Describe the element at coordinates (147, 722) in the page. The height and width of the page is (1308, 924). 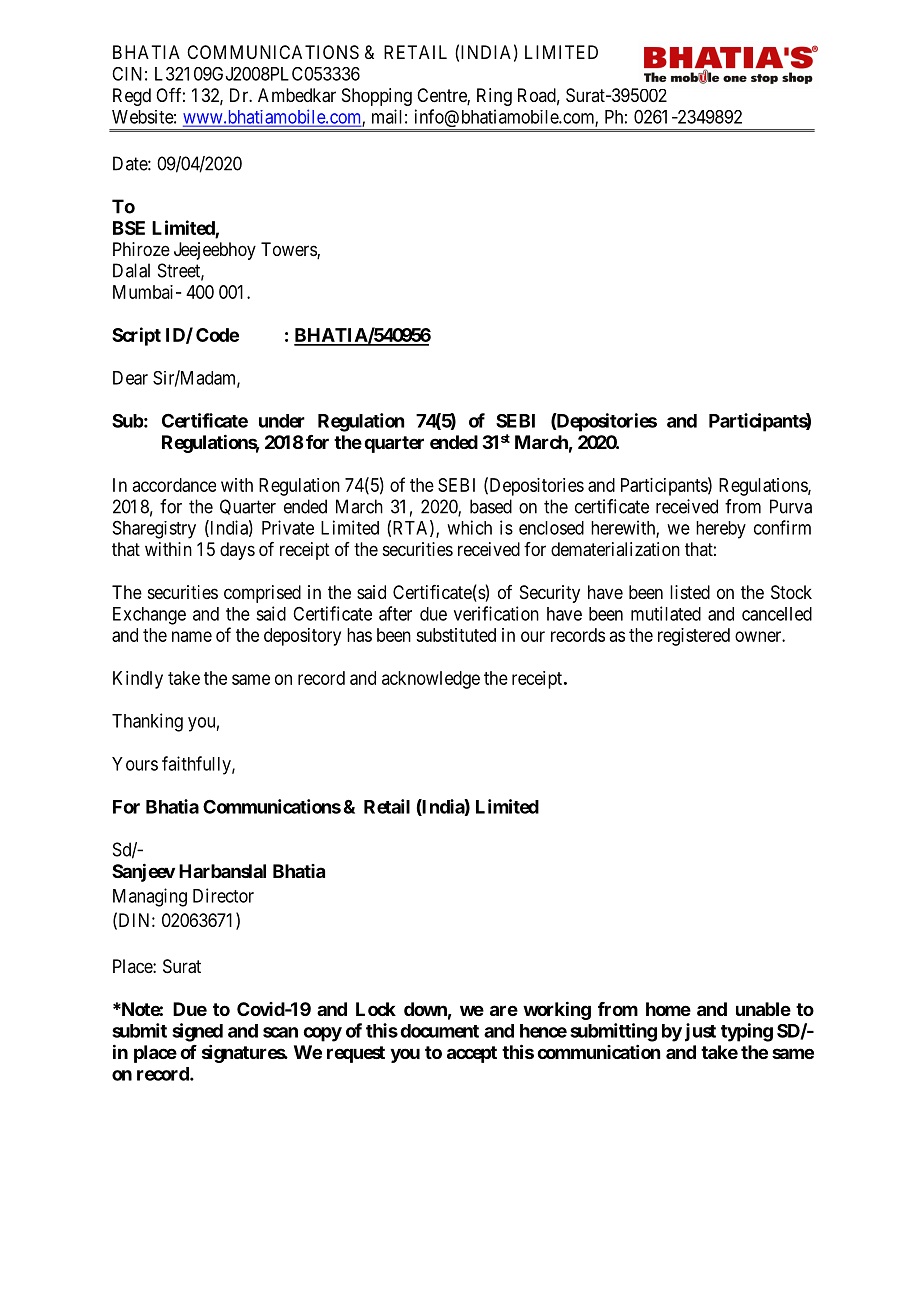
I see `Thanking` at that location.
